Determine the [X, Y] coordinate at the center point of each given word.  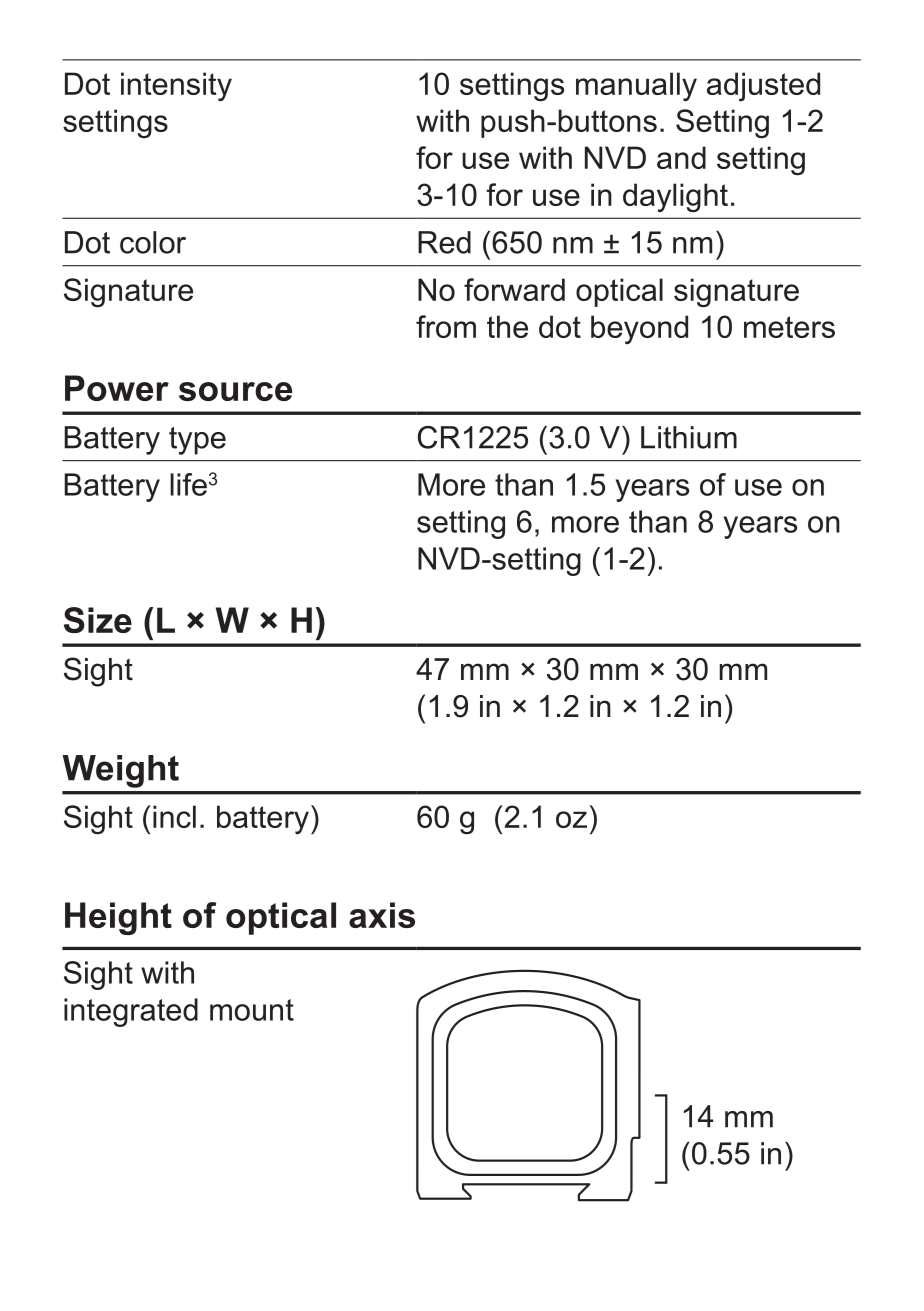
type [197, 441]
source [235, 391]
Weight [120, 771]
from [446, 326]
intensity [176, 86]
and [681, 157]
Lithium [689, 437]
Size [98, 620]
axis [382, 915]
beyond [639, 329]
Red [444, 242]
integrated [131, 1012]
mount [252, 1010]
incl [174, 816]
